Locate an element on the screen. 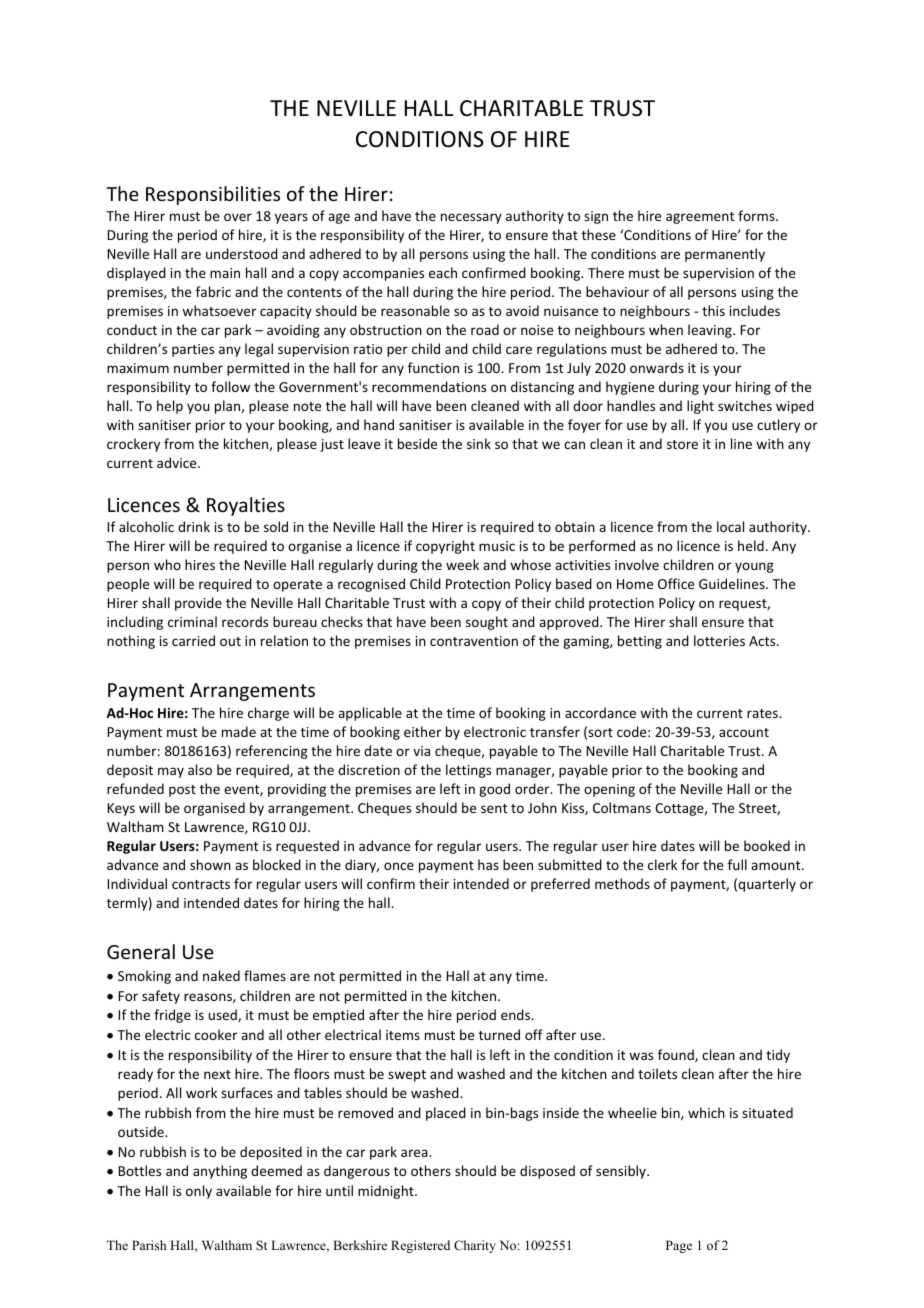 The width and height of the screenshot is (924, 1308). made is located at coordinates (239, 731).
